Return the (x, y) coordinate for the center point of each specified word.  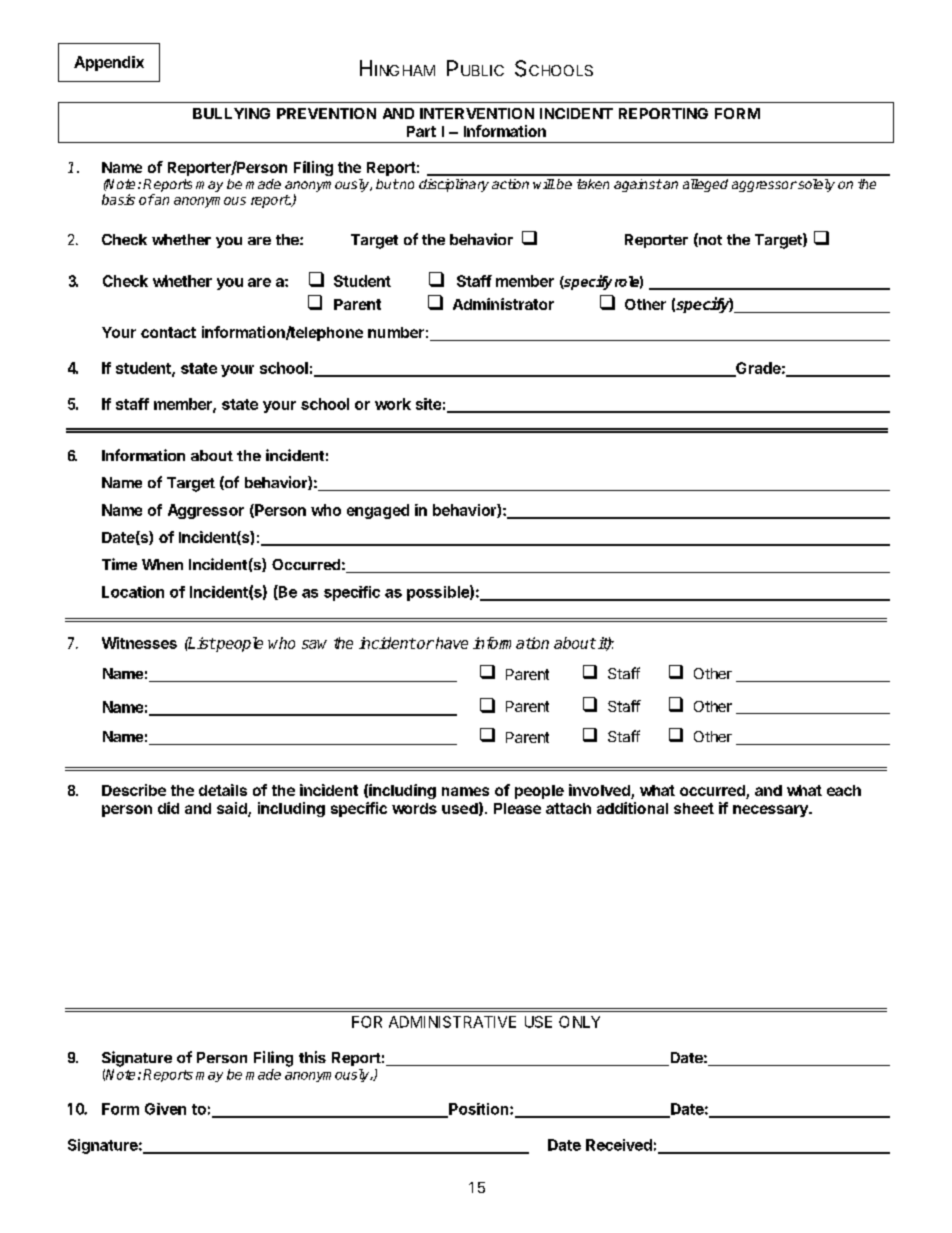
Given (165, 1109)
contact (168, 332)
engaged (378, 511)
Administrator (503, 304)
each (844, 790)
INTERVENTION (477, 113)
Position (479, 1110)
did (168, 808)
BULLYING (231, 113)
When (162, 564)
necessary (771, 811)
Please (517, 808)
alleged (705, 185)
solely (815, 185)
